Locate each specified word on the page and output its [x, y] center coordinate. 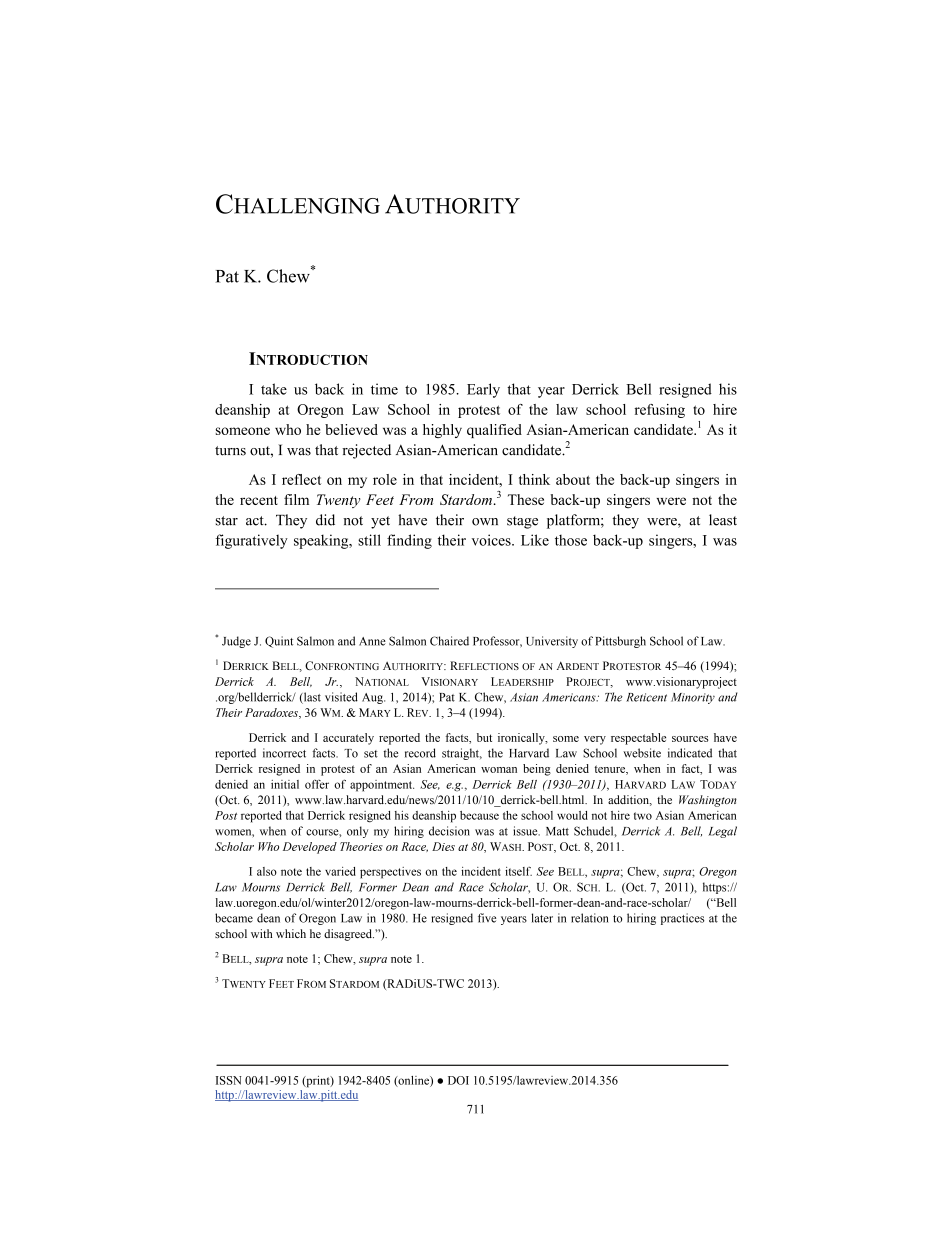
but [484, 737]
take [274, 389]
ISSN [228, 1080]
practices [682, 919]
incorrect [284, 753]
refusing [659, 411]
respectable [638, 739]
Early [483, 390]
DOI [458, 1080]
